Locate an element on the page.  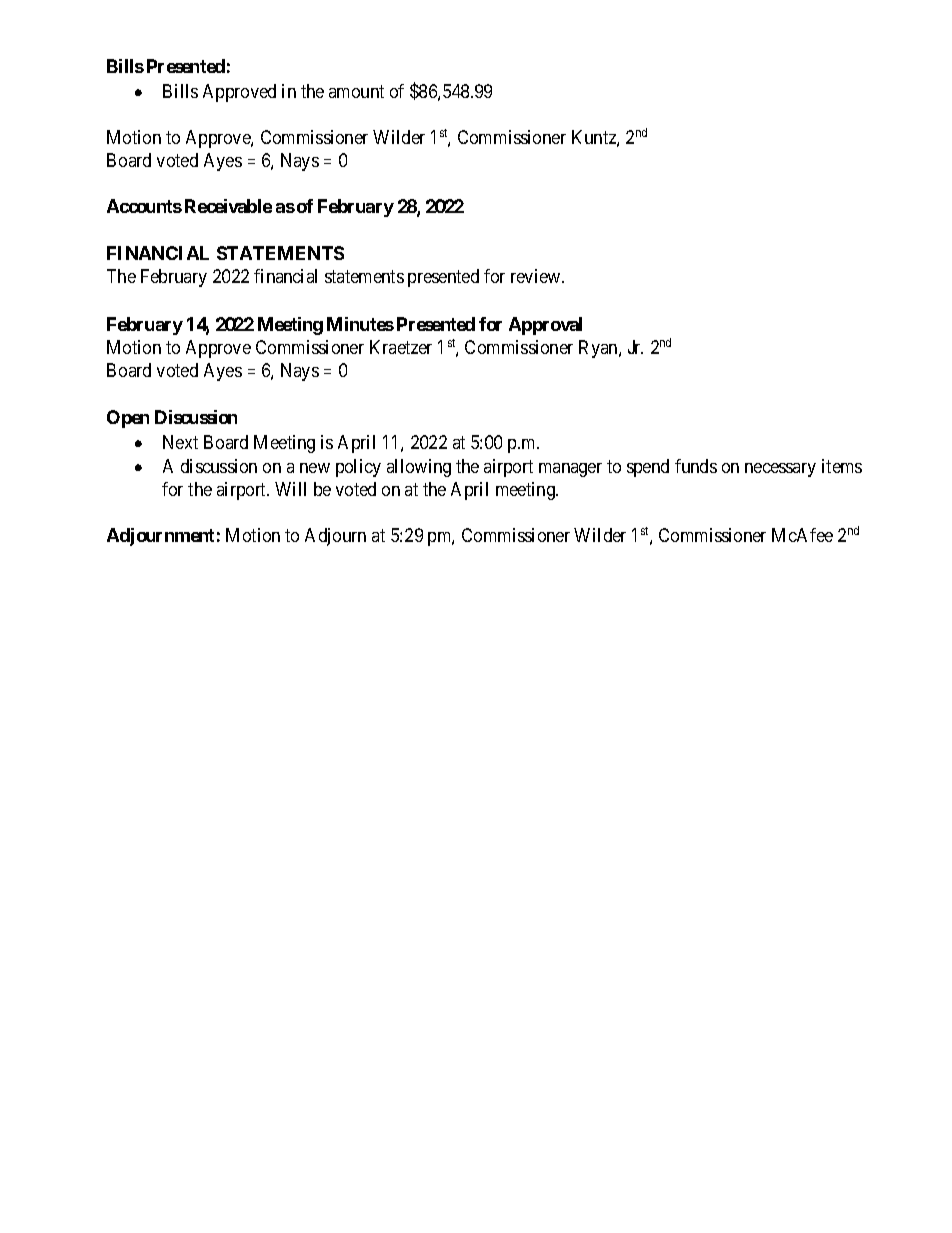
funds is located at coordinates (696, 466).
